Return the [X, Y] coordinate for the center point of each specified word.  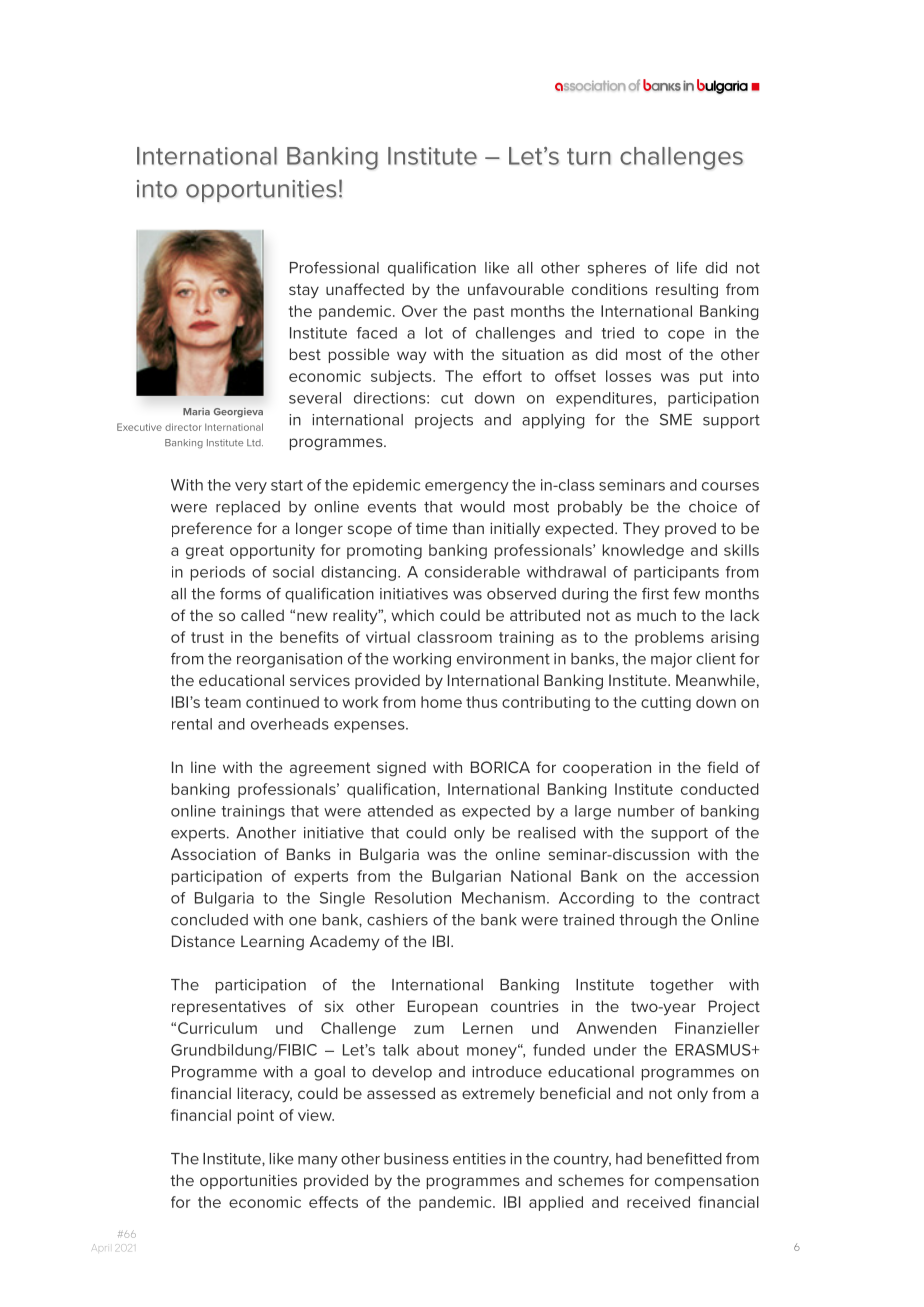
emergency [467, 488]
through [648, 921]
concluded [209, 920]
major [671, 660]
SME [676, 419]
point [256, 1116]
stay [304, 291]
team [223, 702]
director [183, 427]
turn [589, 156]
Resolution [413, 898]
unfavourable [516, 289]
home [441, 702]
